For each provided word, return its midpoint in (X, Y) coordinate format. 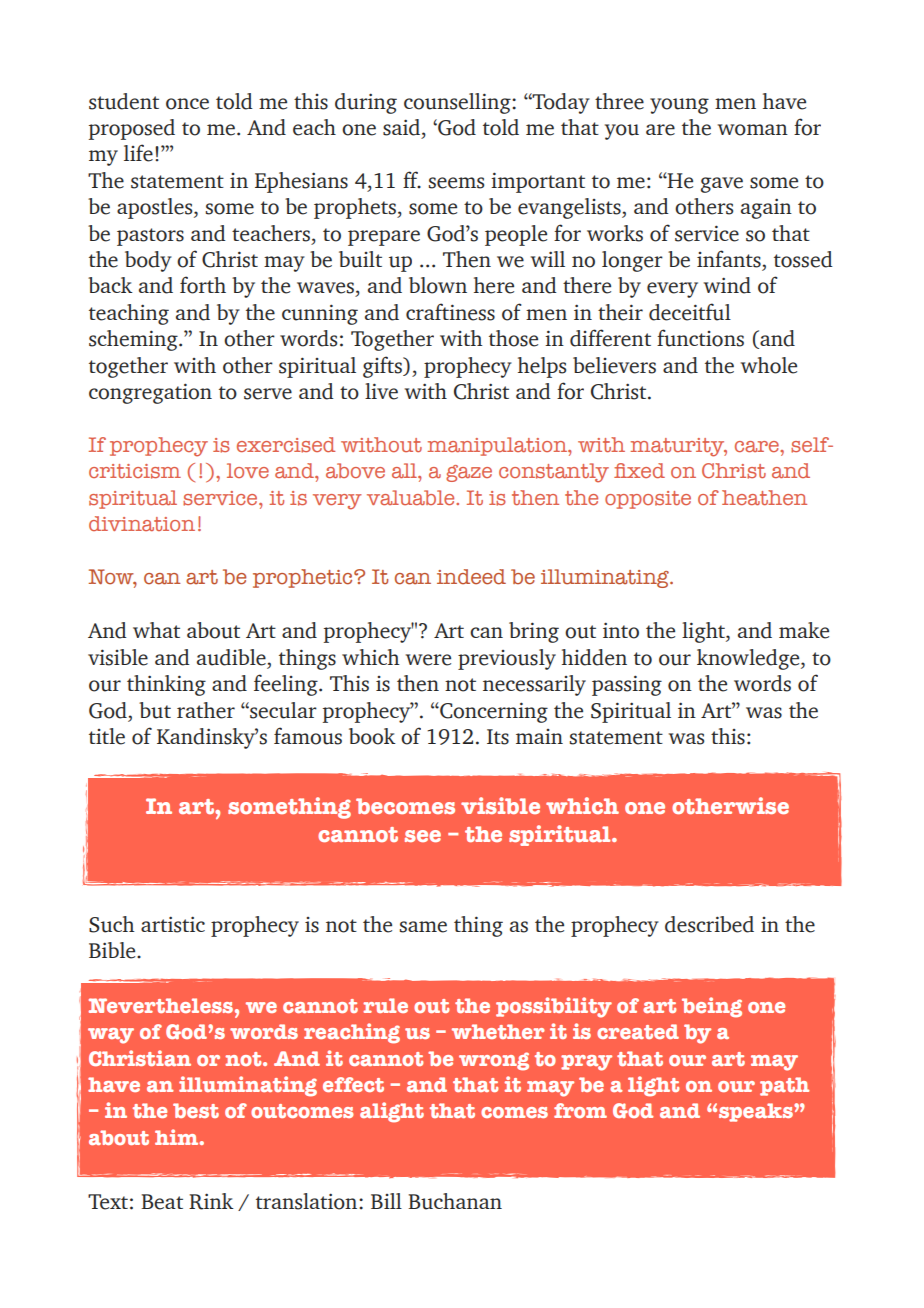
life (138, 153)
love (248, 470)
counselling (458, 103)
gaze (469, 473)
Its (498, 737)
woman (753, 130)
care (758, 446)
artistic (173, 924)
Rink (211, 1201)
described (709, 924)
